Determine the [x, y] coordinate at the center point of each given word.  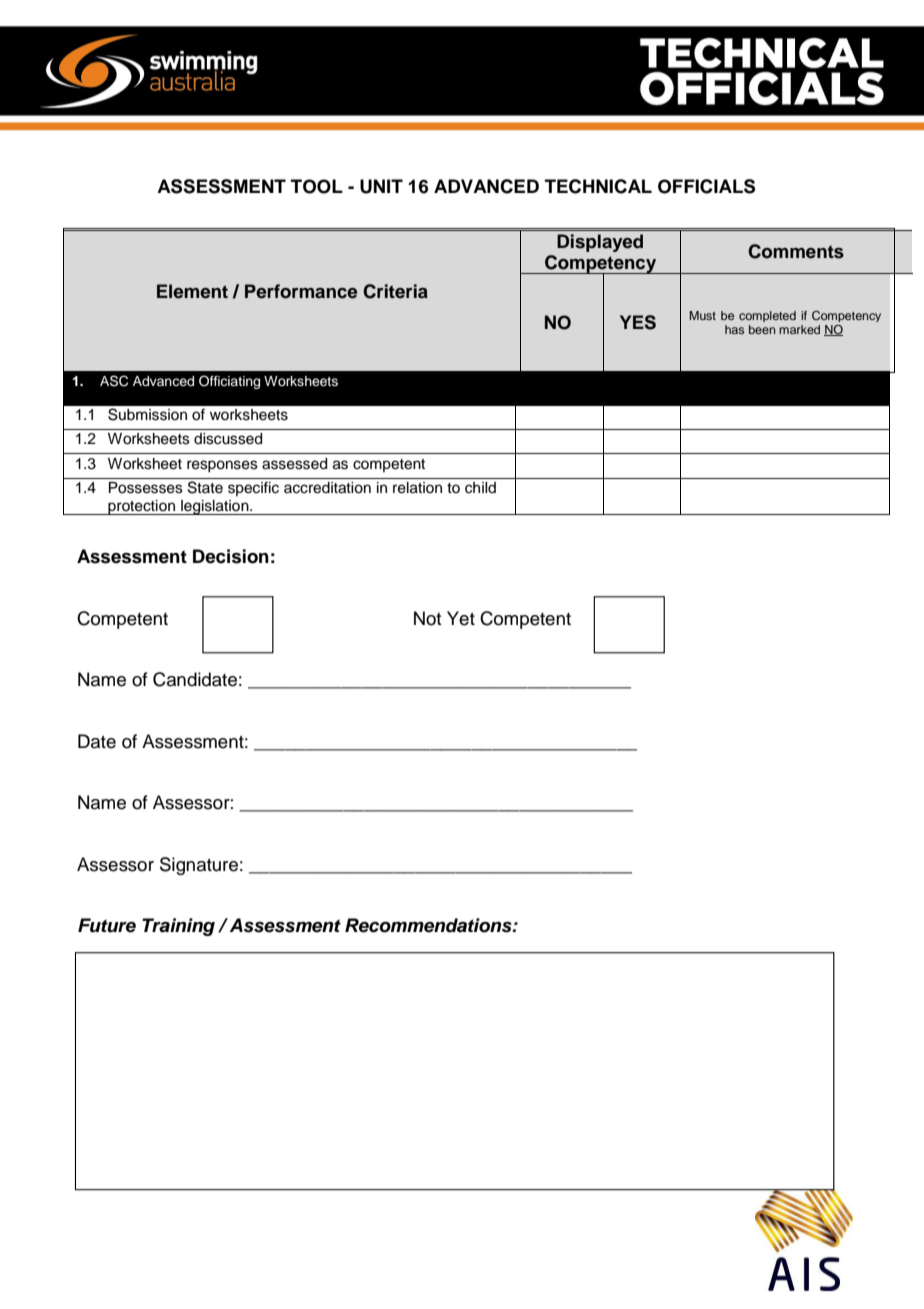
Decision [231, 556]
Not [428, 618]
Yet [461, 618]
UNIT [381, 186]
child [480, 488]
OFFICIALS [706, 186]
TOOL [317, 186]
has [734, 329]
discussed [228, 439]
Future [107, 925]
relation [417, 488]
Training [178, 927]
